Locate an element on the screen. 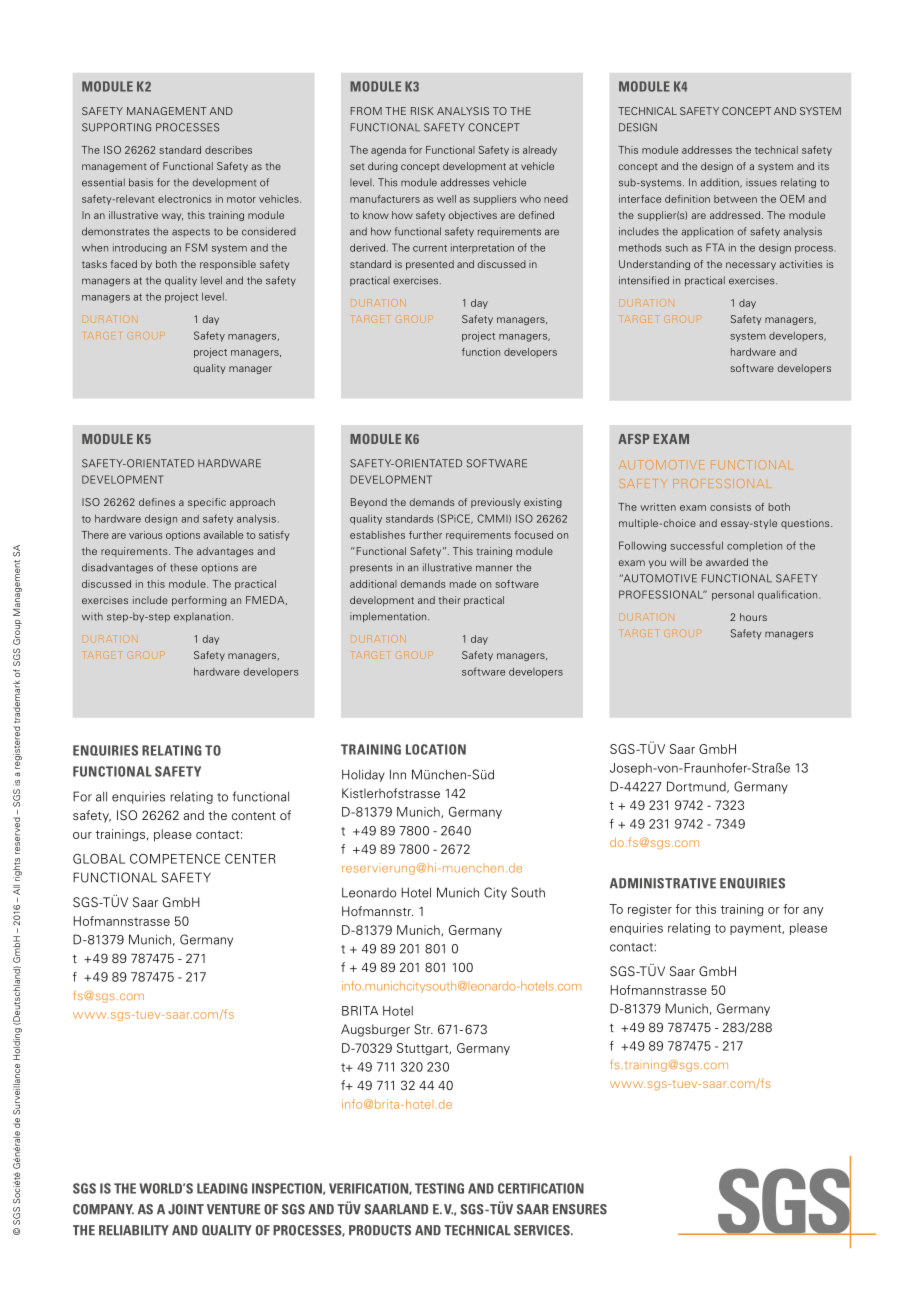 The image size is (924, 1308). describes is located at coordinates (228, 150).
